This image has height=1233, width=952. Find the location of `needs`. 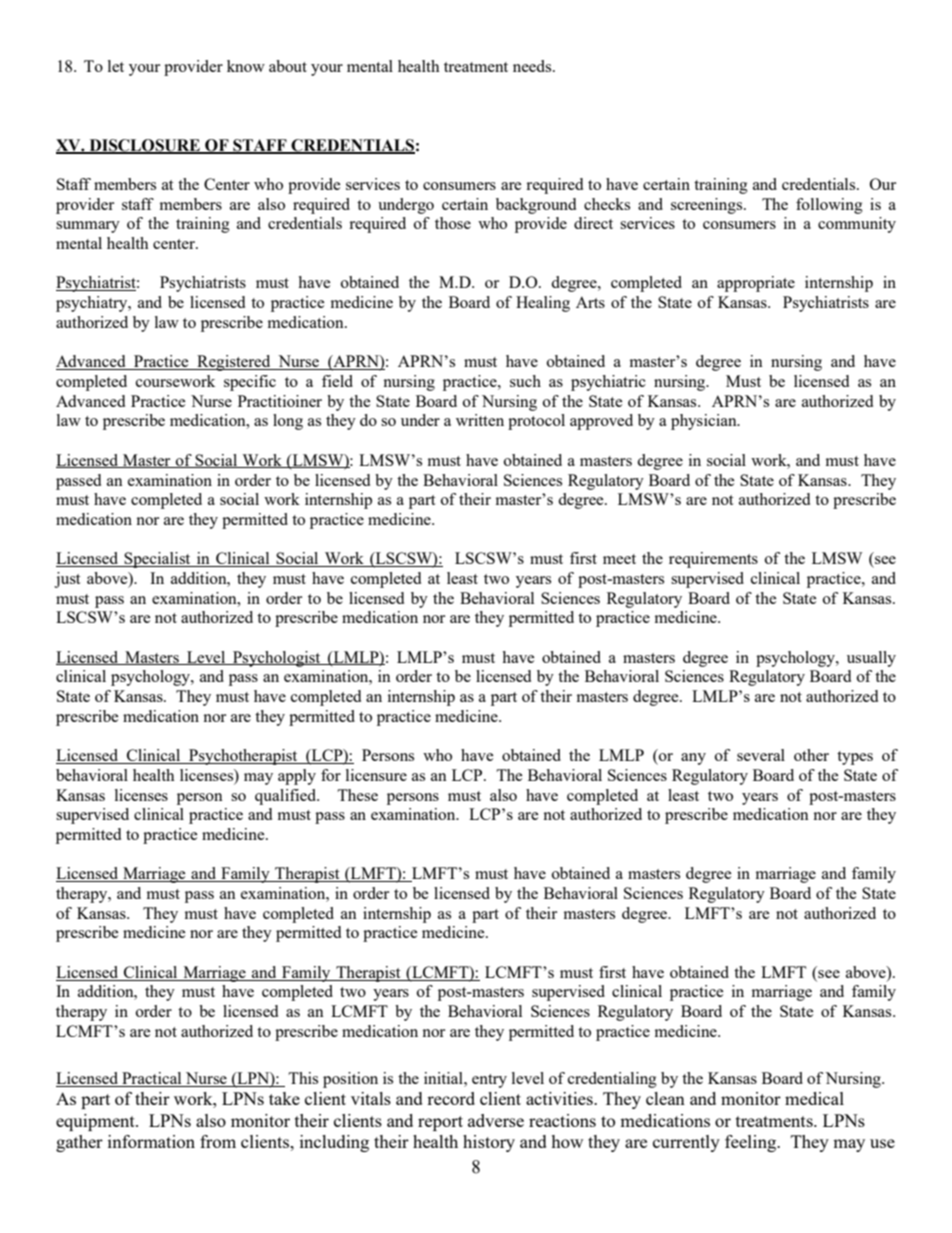

needs is located at coordinates (533, 66).
